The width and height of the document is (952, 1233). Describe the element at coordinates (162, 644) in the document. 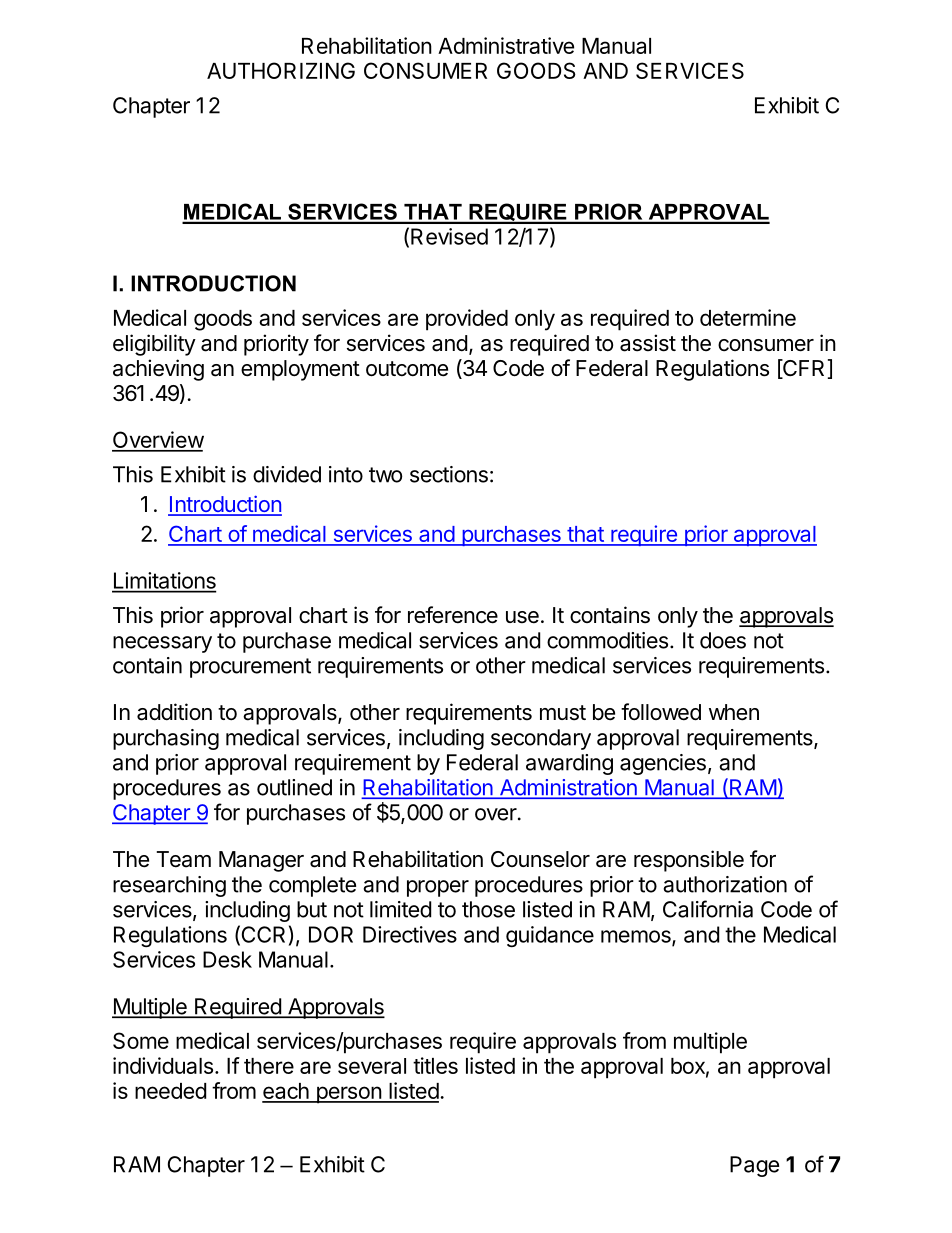

I see `necessary` at that location.
